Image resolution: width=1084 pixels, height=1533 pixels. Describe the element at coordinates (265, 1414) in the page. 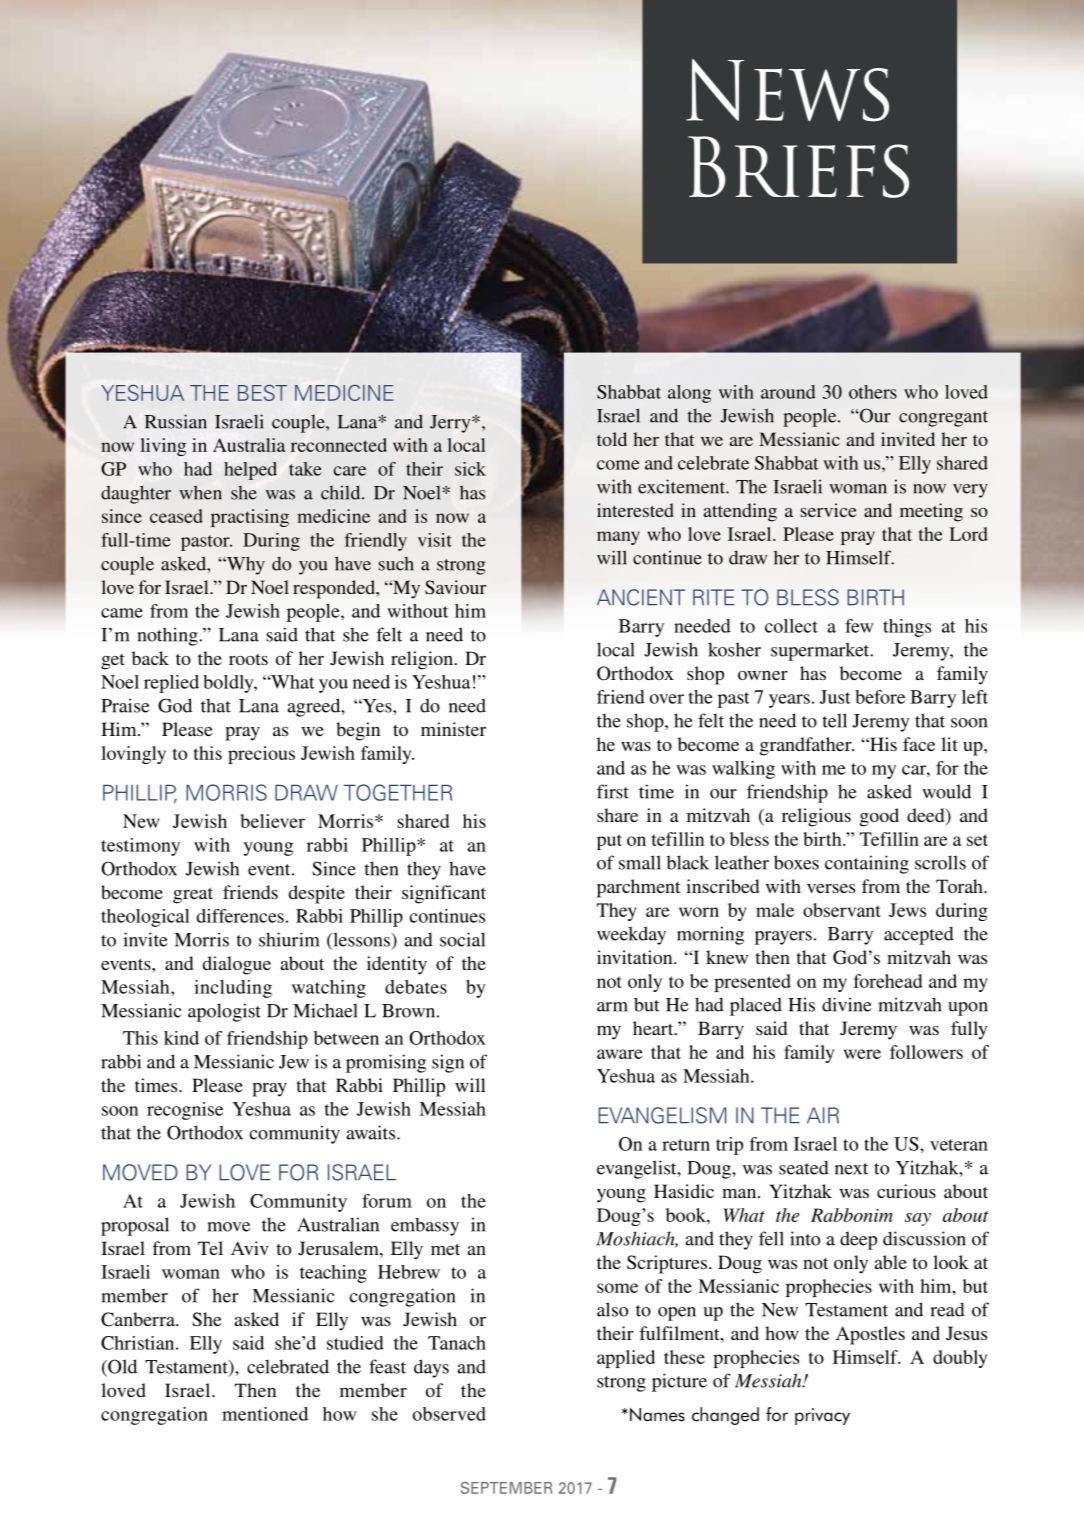

I see `mentioned` at that location.
